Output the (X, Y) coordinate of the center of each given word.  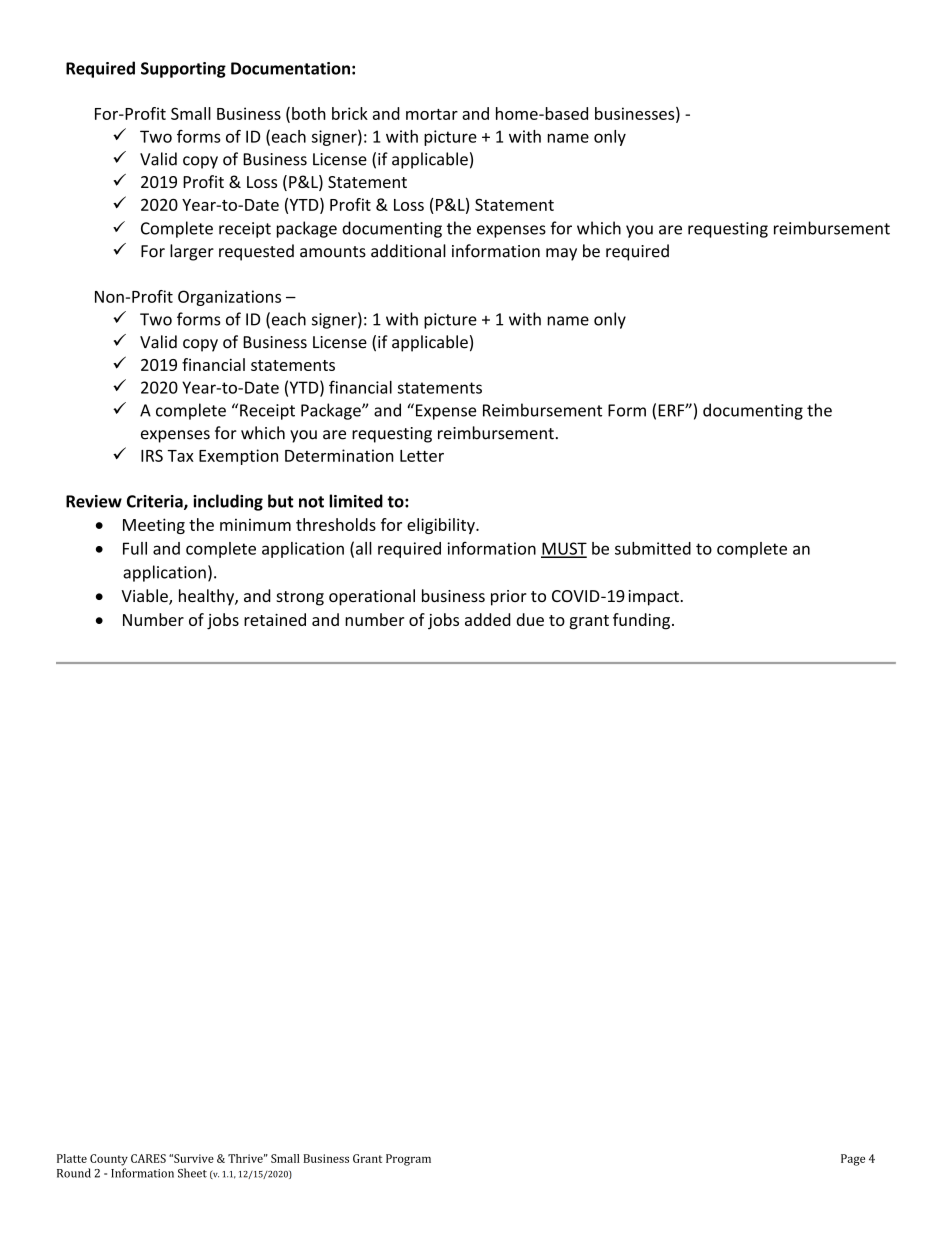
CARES (148, 1158)
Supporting (183, 70)
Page (853, 1160)
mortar (432, 114)
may (561, 254)
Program (408, 1160)
